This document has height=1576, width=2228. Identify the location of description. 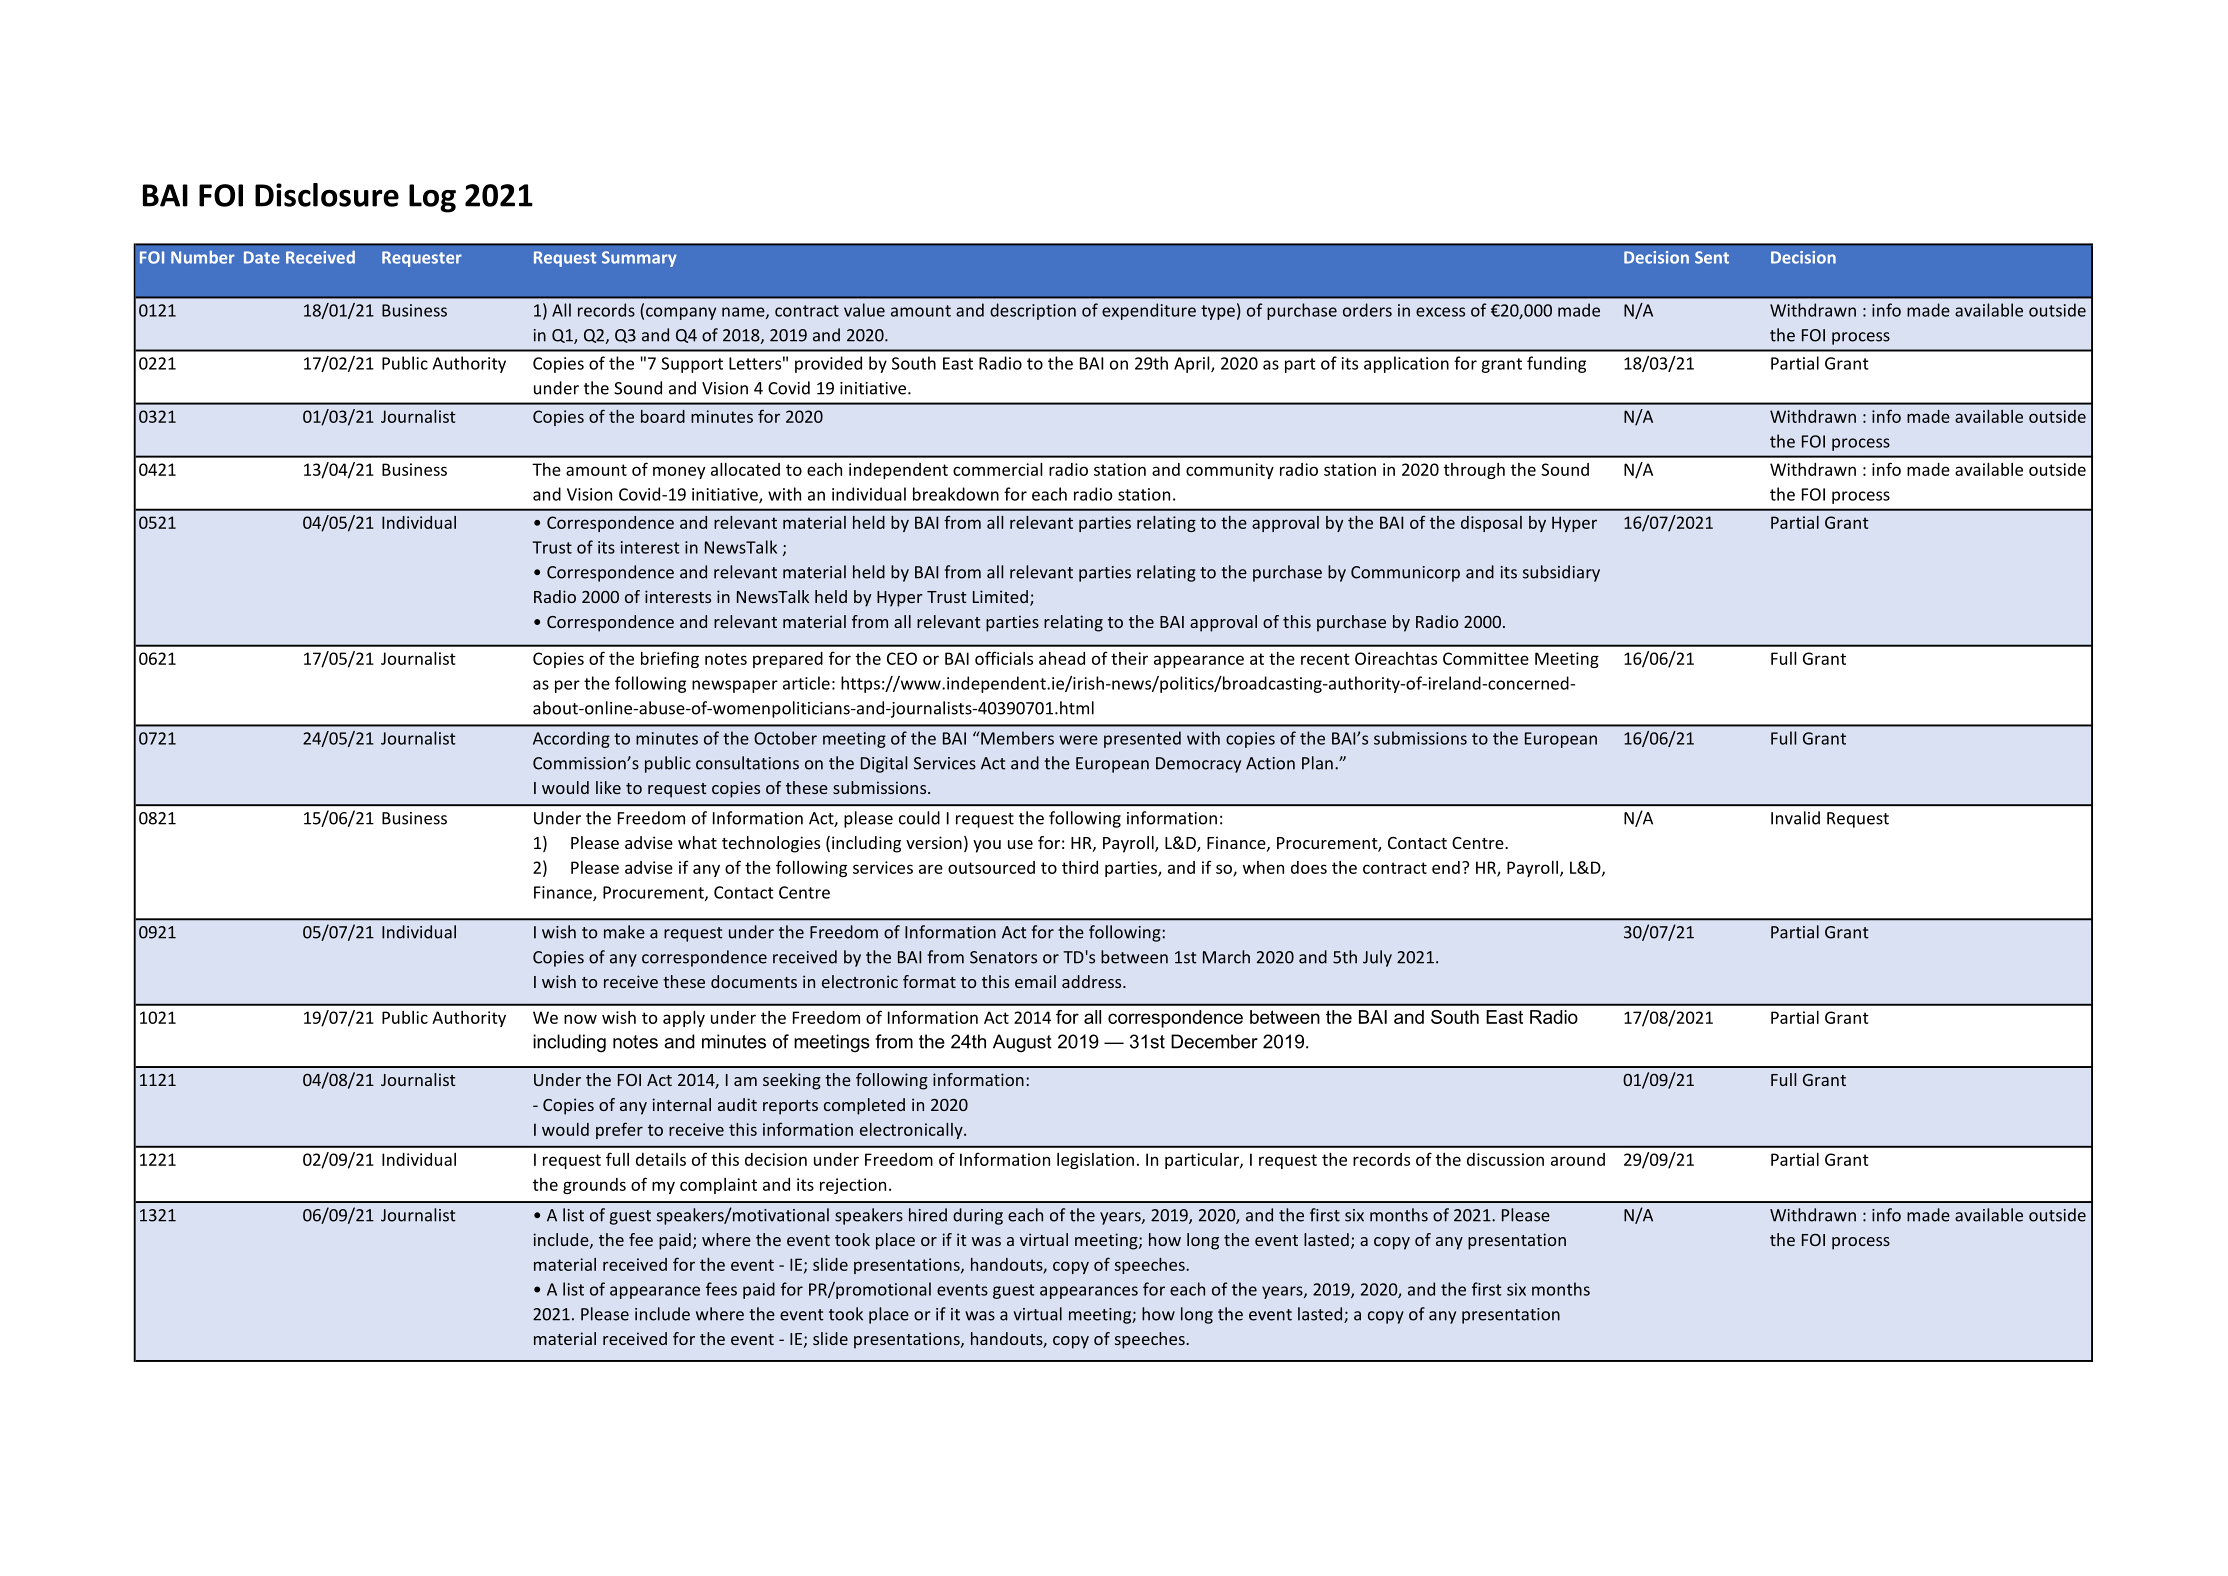
(1033, 311).
